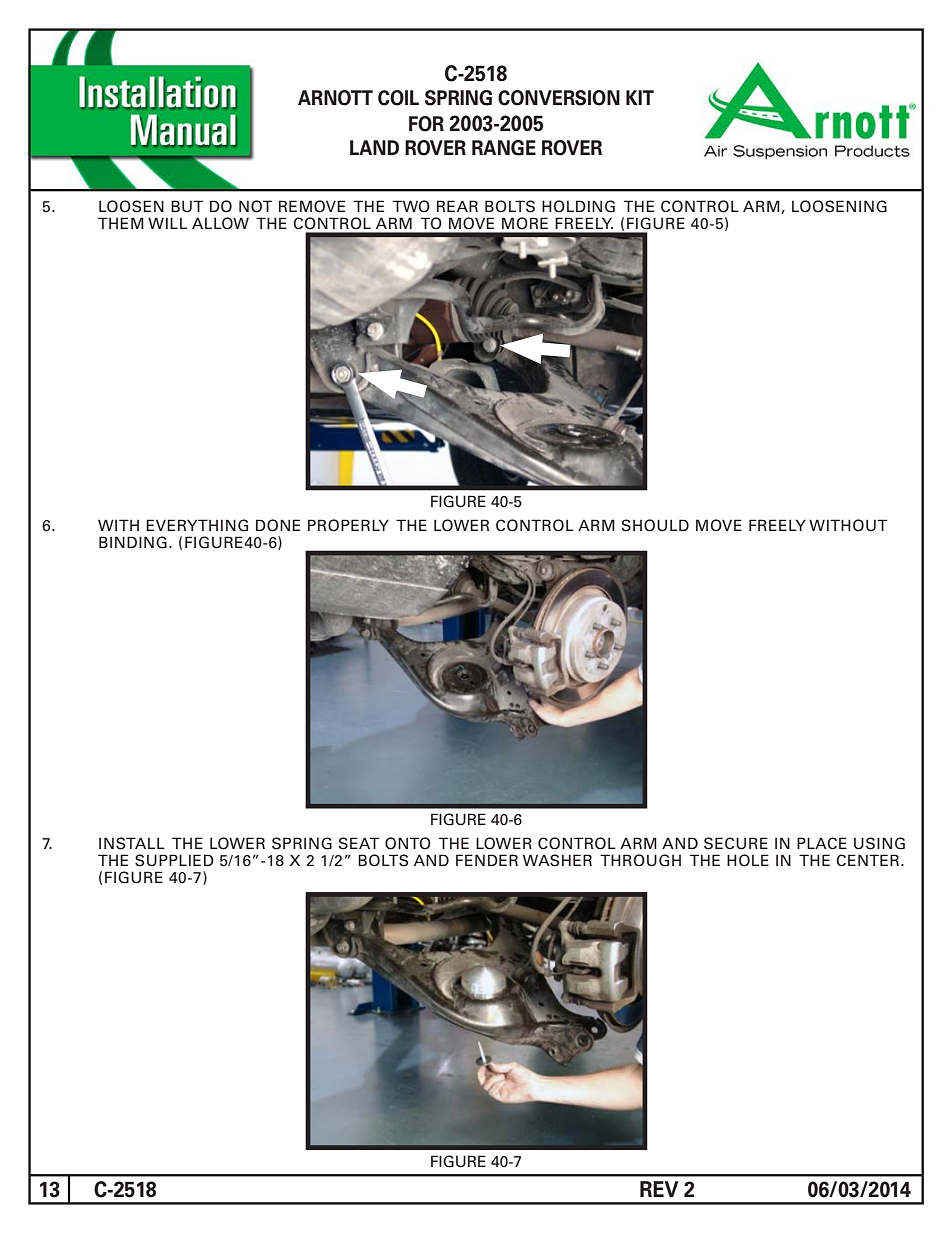  I want to click on EVERYTHING, so click(197, 525).
